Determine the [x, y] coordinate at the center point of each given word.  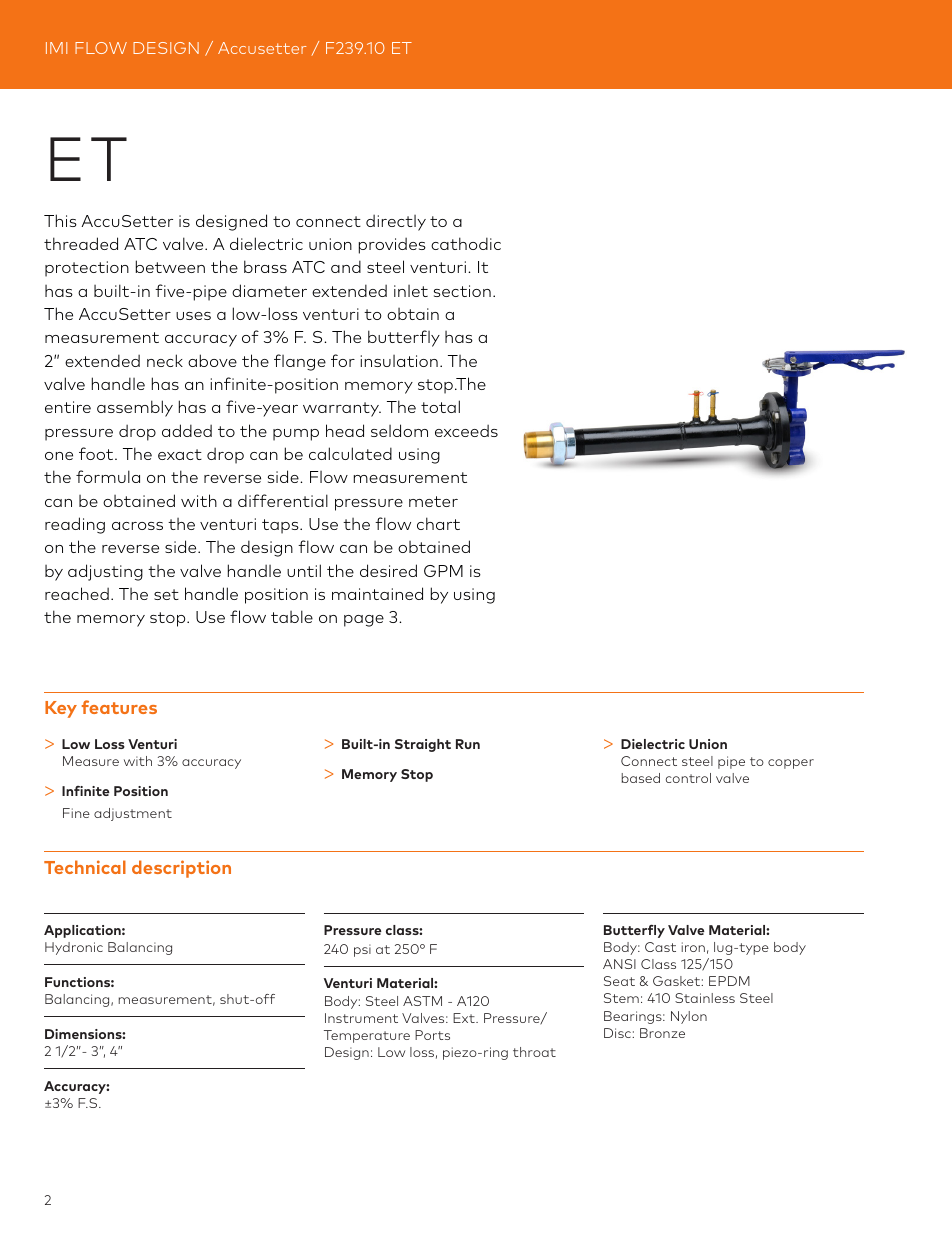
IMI [56, 48]
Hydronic [74, 948]
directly [396, 222]
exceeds [466, 430]
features [119, 707]
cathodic [466, 243]
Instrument [361, 1018]
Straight [423, 745]
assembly [135, 408]
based [641, 778]
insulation [399, 361]
